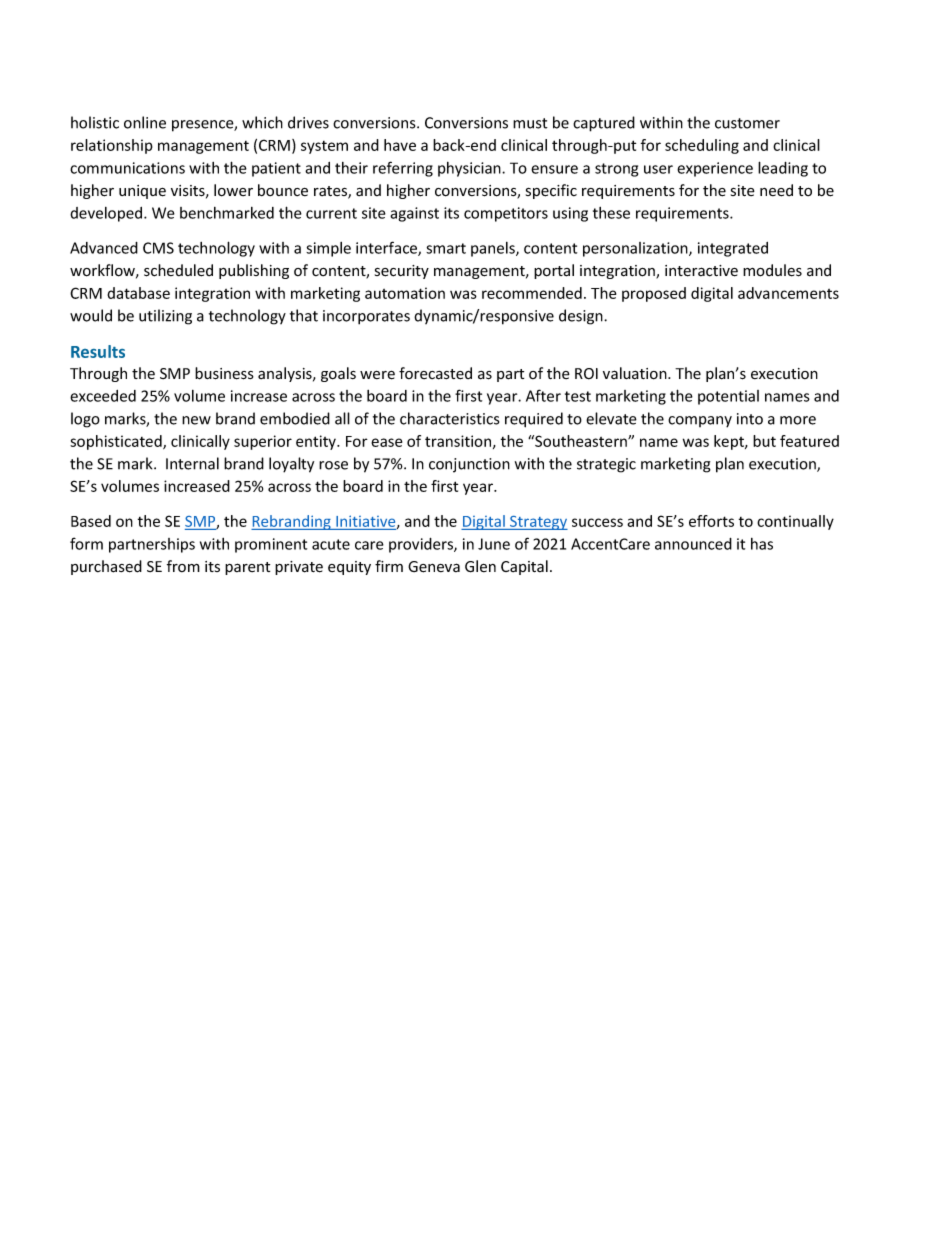 The height and width of the screenshot is (1233, 952). What do you see at coordinates (145, 122) in the screenshot?
I see `online` at bounding box center [145, 122].
